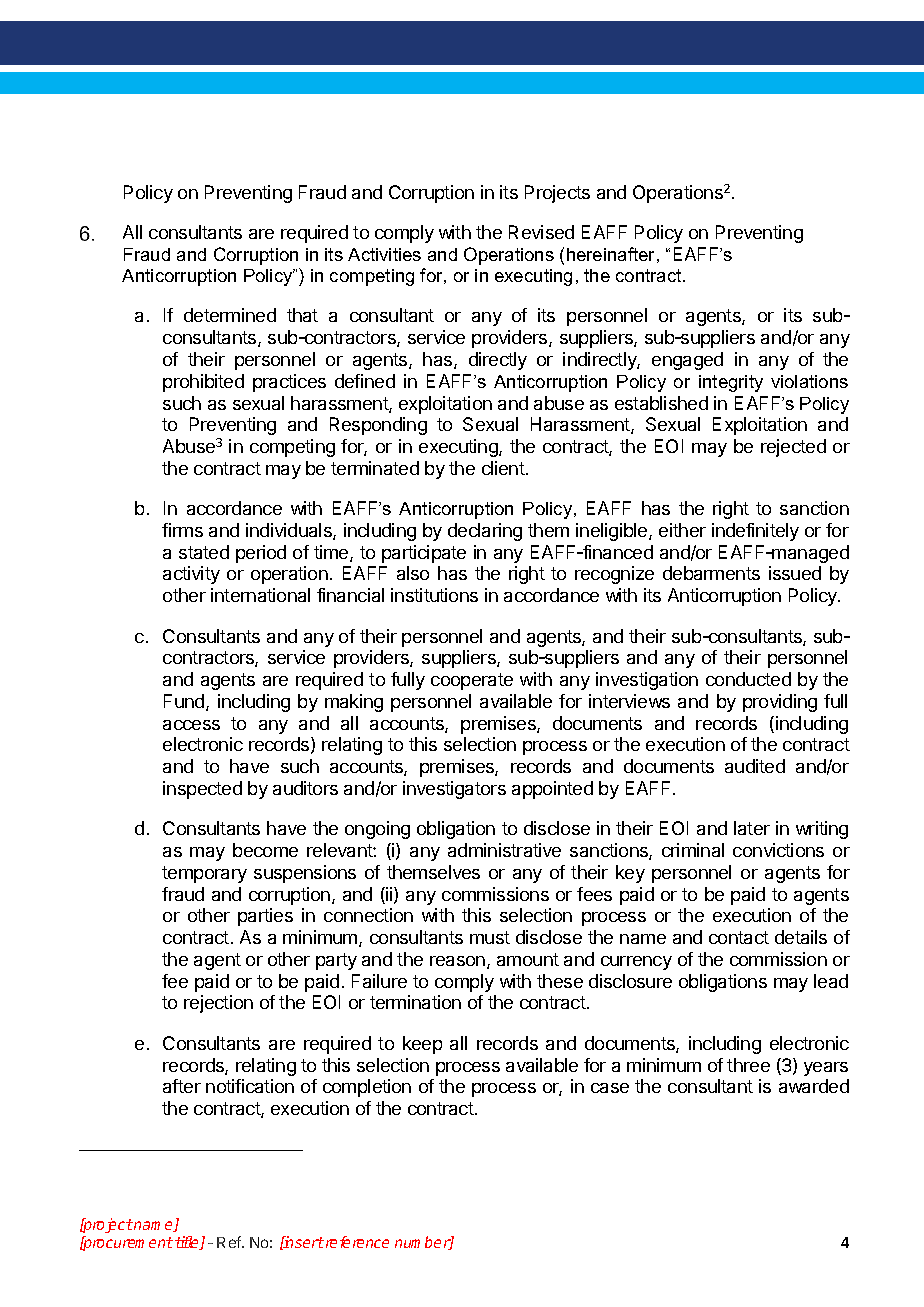  What do you see at coordinates (610, 1088) in the document?
I see `case` at bounding box center [610, 1088].
